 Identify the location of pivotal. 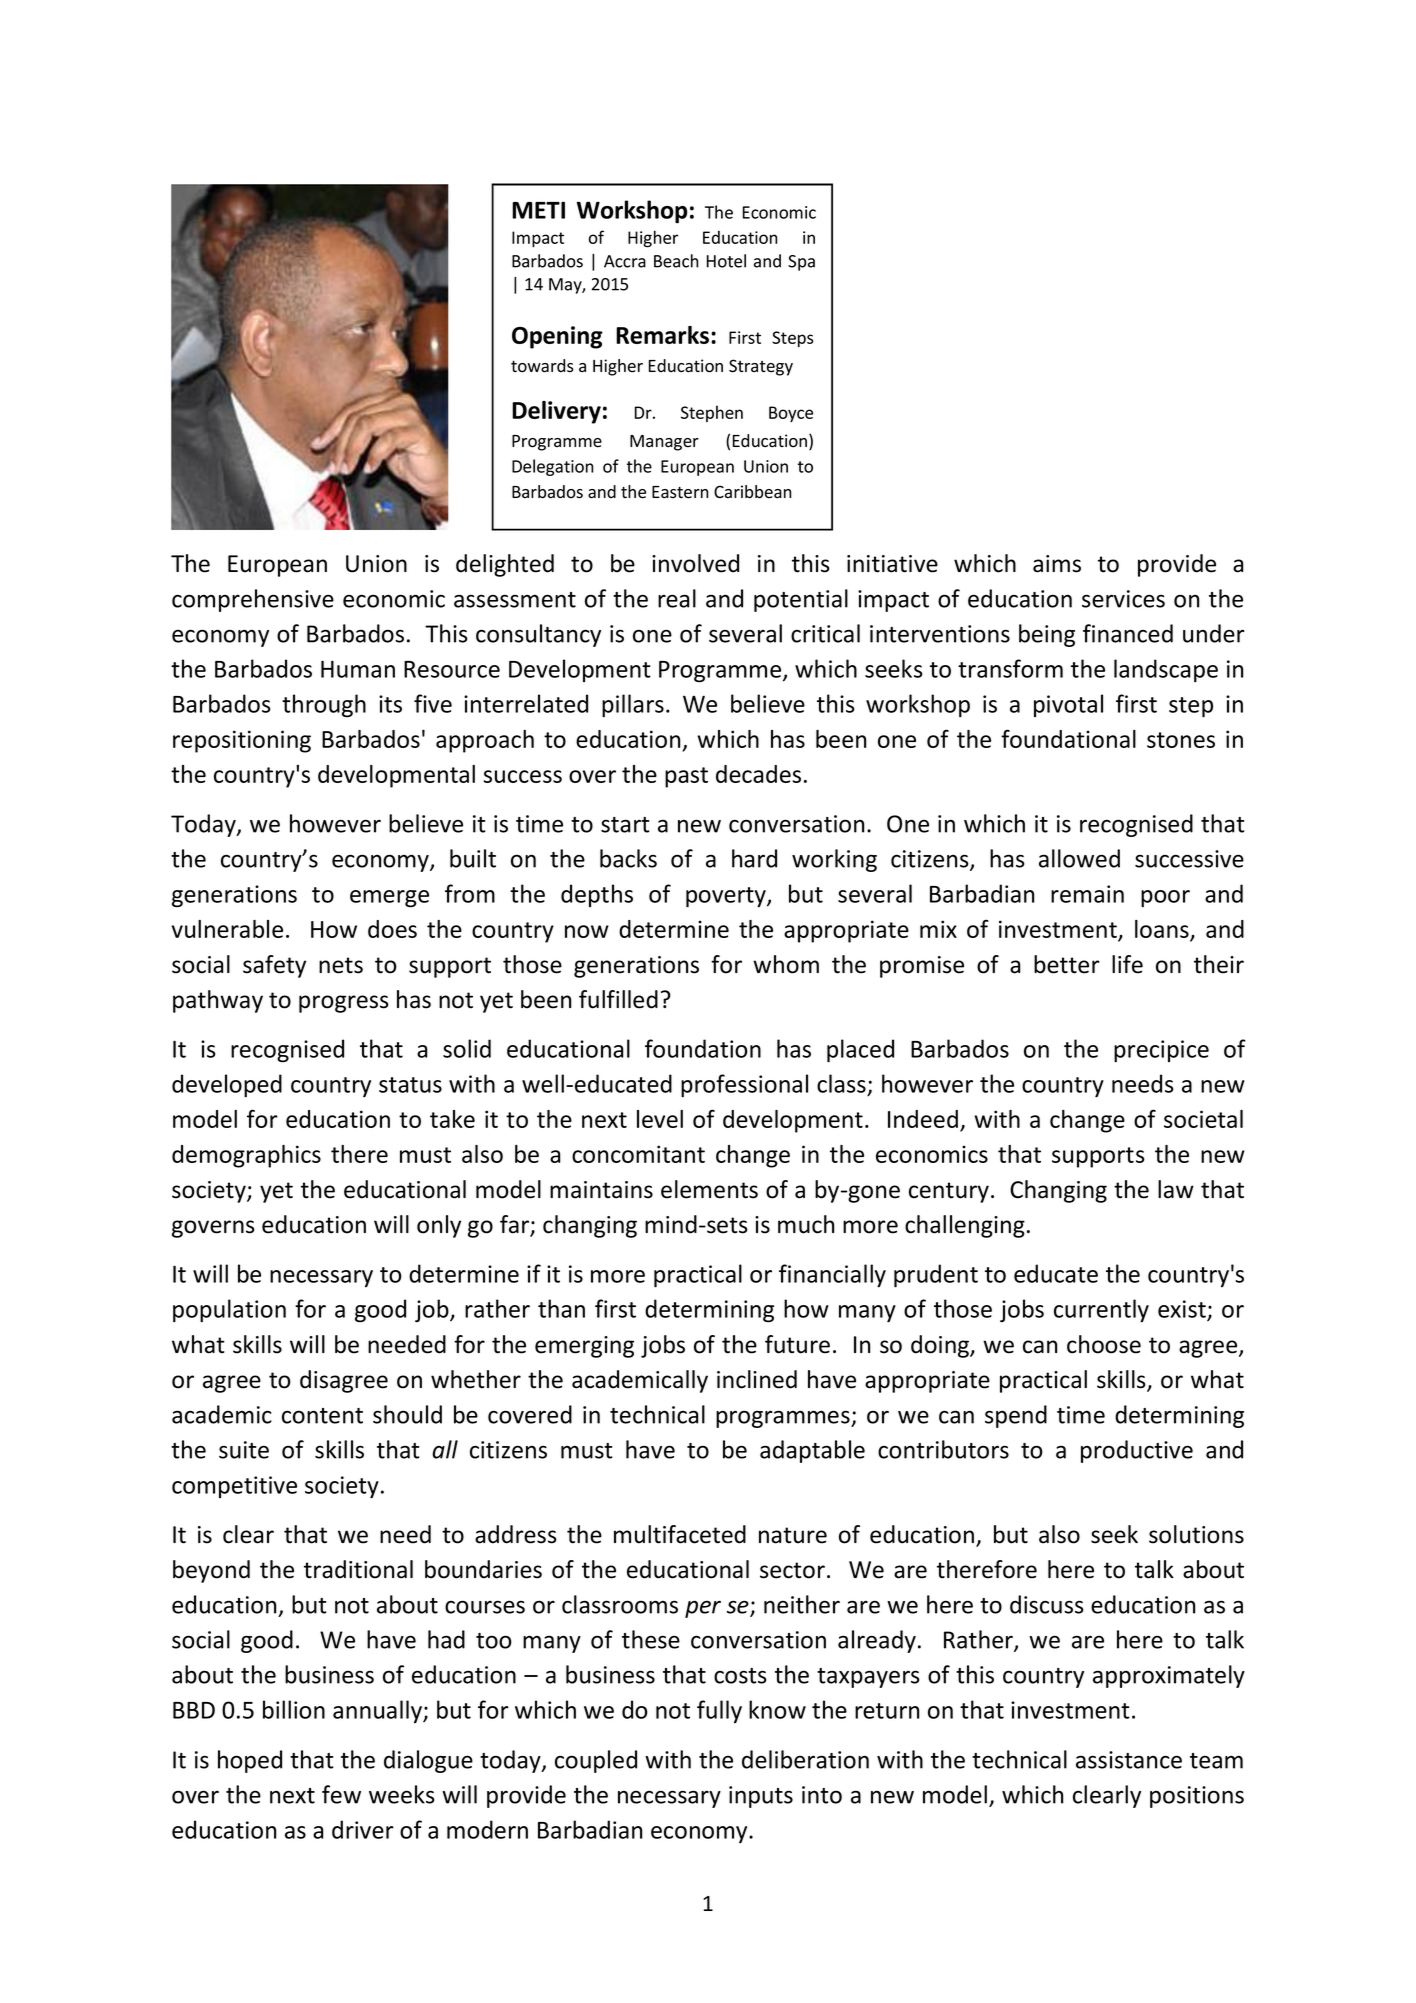
(1068, 705).
